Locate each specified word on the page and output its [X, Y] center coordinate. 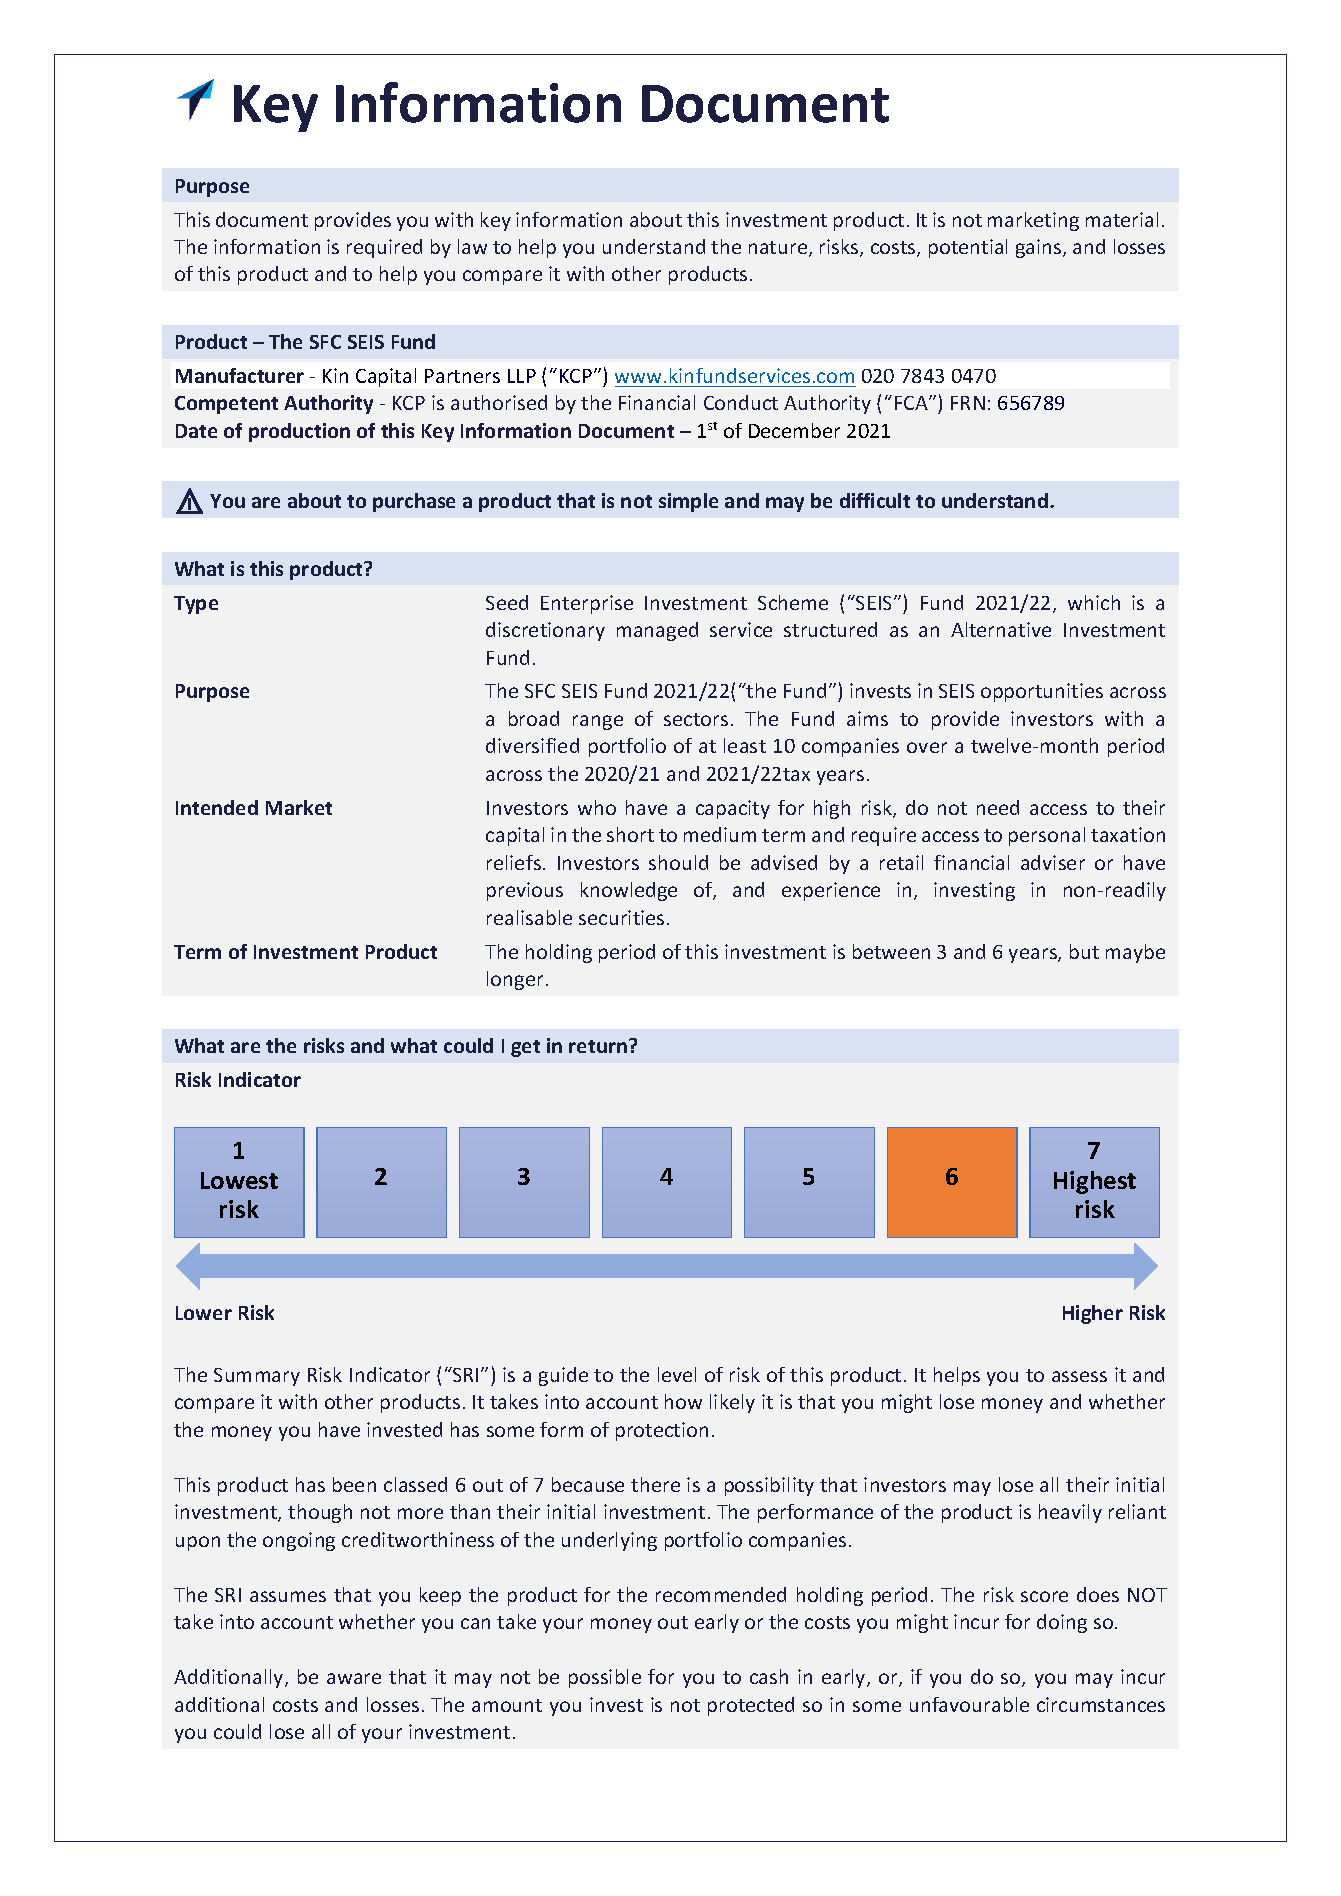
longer [515, 980]
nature [779, 249]
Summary [257, 1377]
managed [657, 631]
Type [196, 605]
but [1084, 951]
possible [605, 1678]
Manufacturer [240, 375]
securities [621, 917]
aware [354, 1678]
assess [1079, 1376]
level [677, 1374]
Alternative [1001, 629]
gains [1040, 248]
